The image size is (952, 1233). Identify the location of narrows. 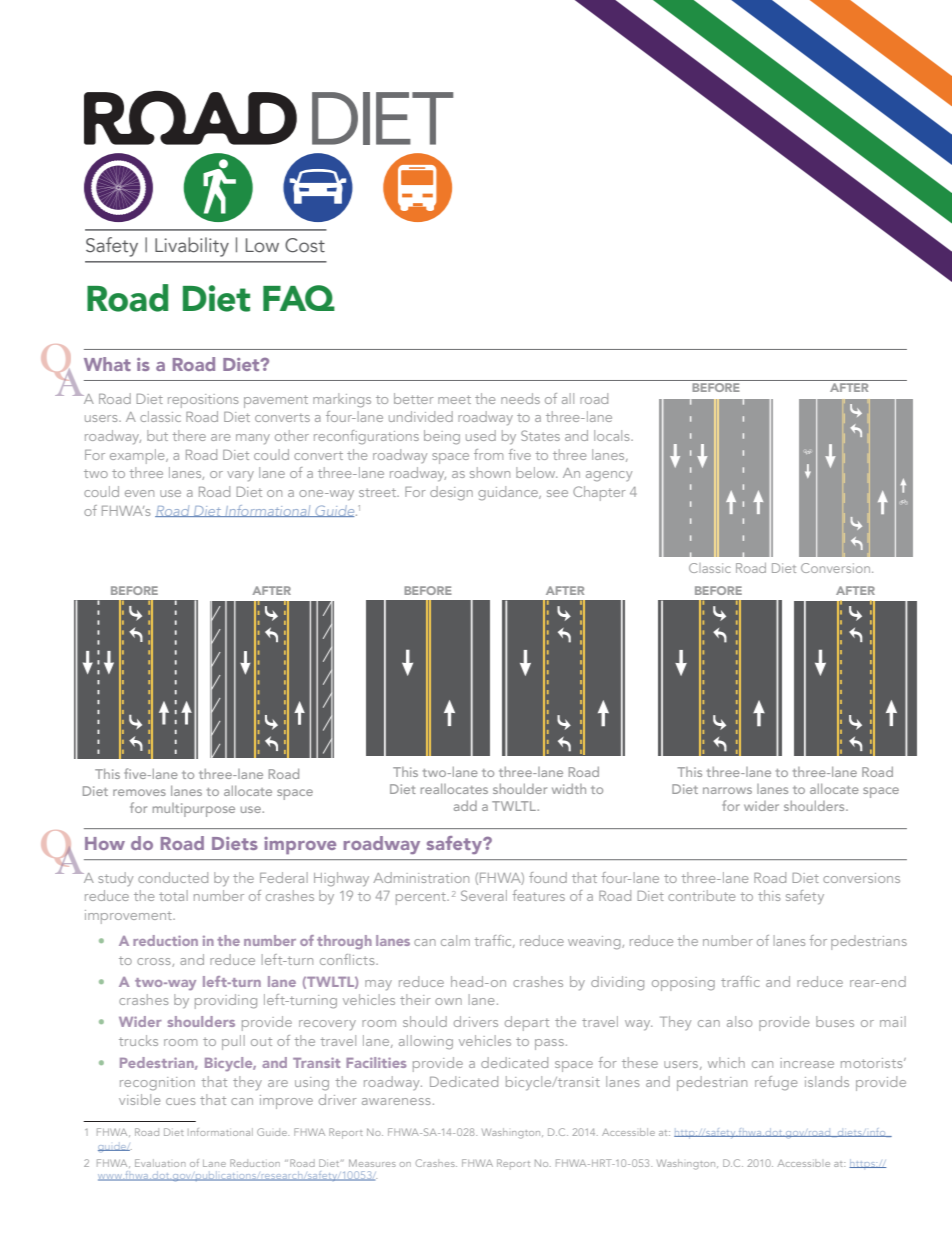
(727, 790).
